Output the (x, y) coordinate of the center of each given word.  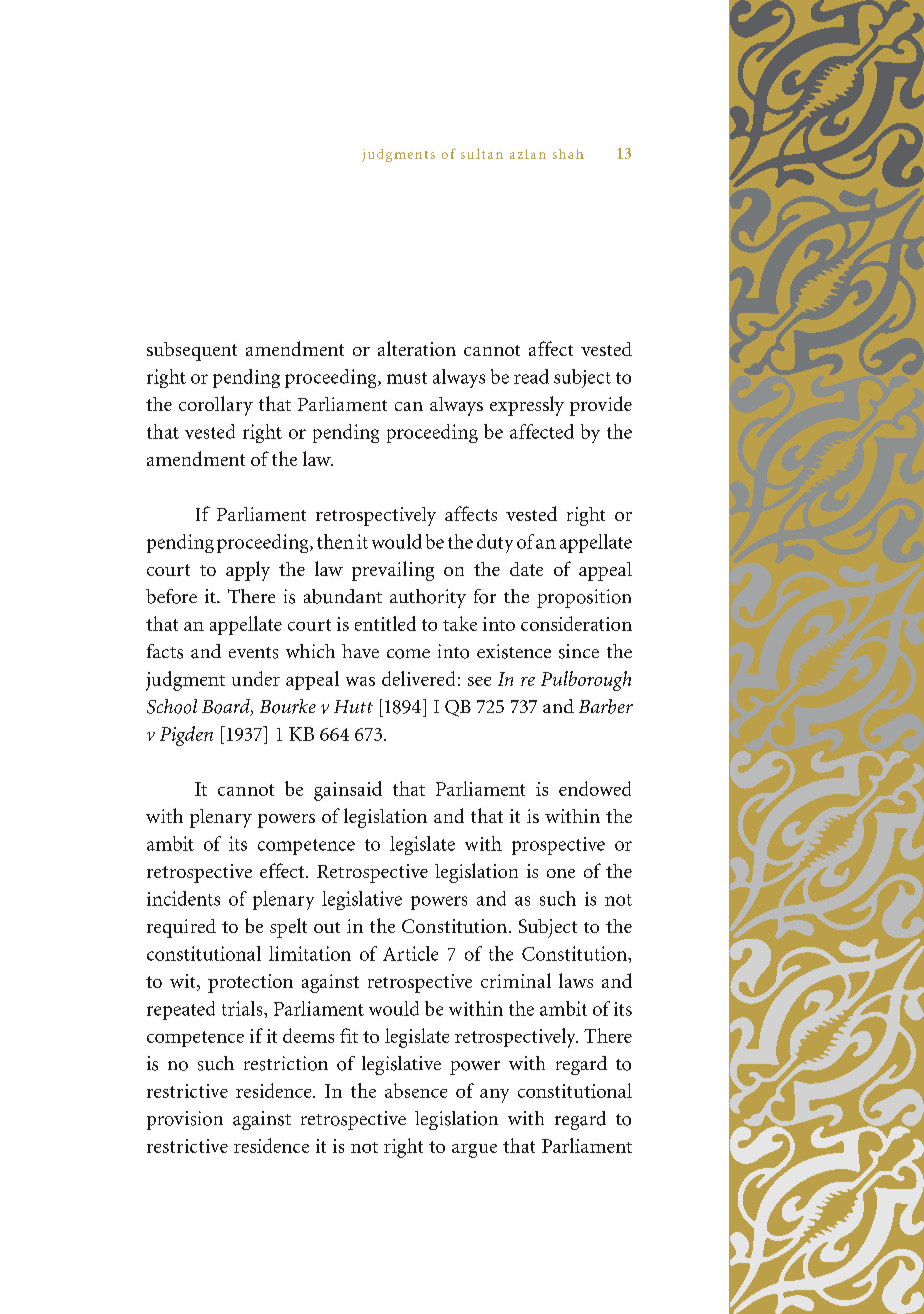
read (531, 376)
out (327, 927)
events (253, 653)
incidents (183, 898)
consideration (576, 623)
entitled (385, 623)
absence (416, 1090)
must (407, 378)
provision (185, 1120)
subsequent (192, 351)
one (561, 873)
